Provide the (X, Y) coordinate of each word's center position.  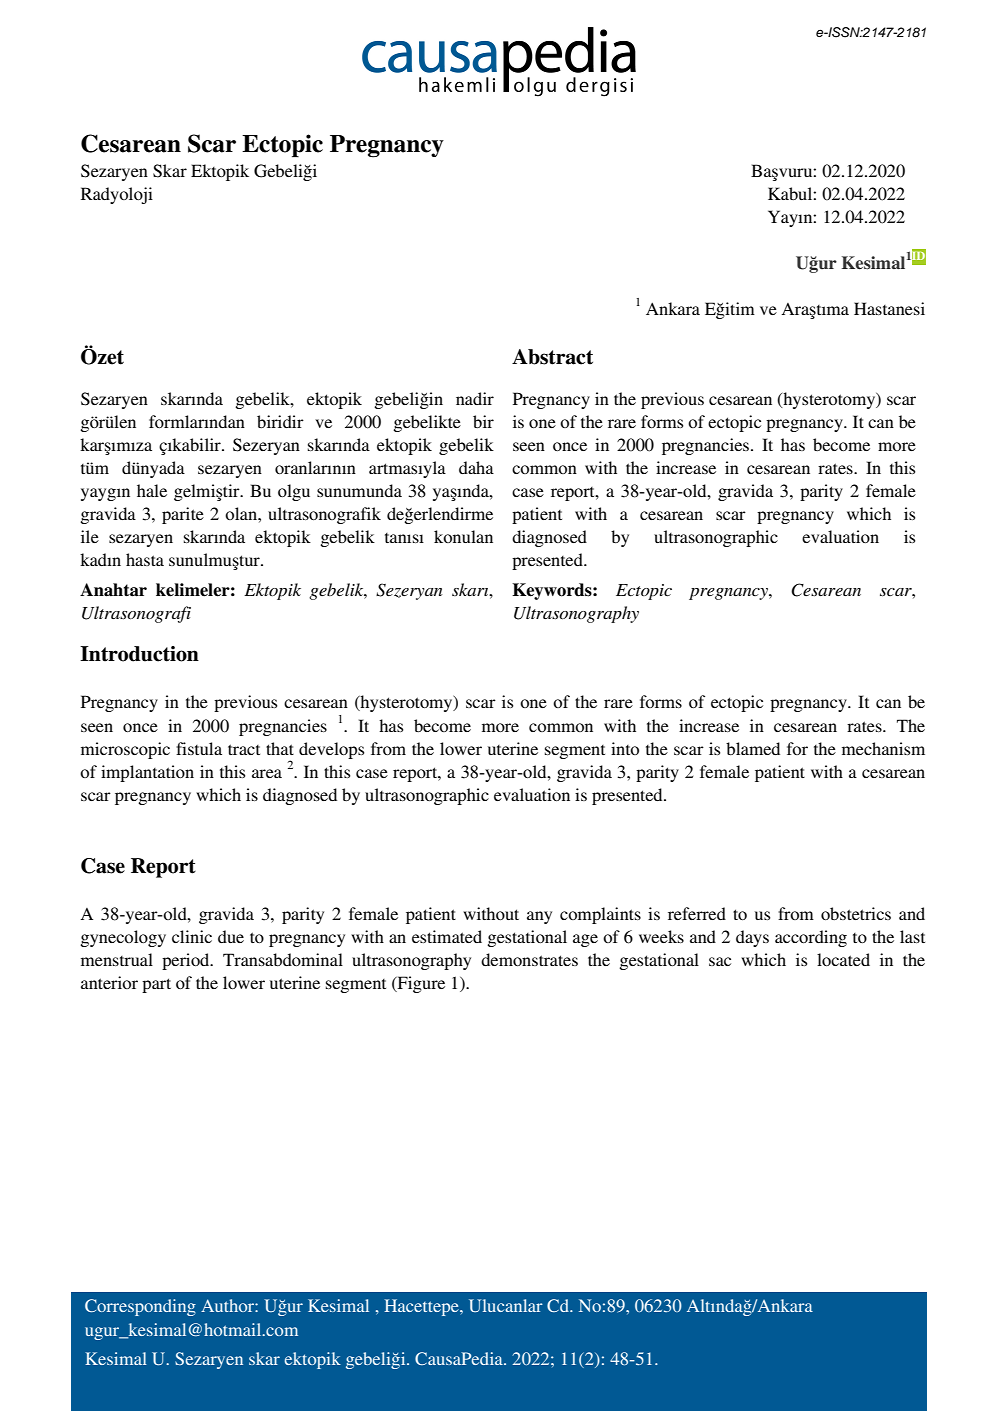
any (539, 917)
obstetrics (856, 913)
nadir (475, 398)
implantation (147, 773)
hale (152, 490)
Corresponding (140, 1307)
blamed (753, 748)
